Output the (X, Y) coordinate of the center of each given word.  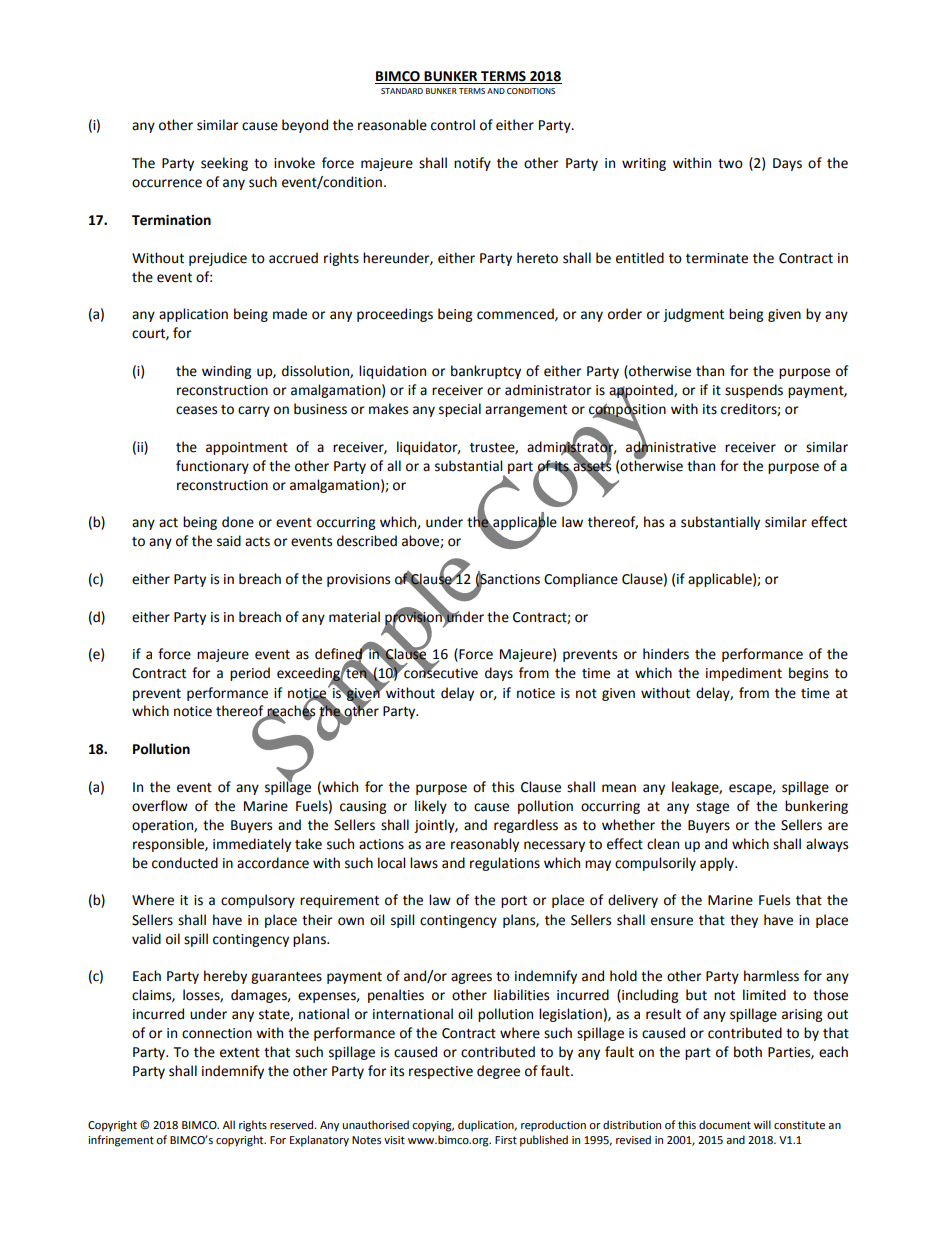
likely (431, 807)
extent (240, 1053)
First (506, 1140)
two (730, 164)
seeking (224, 164)
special (460, 410)
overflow (160, 806)
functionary (212, 467)
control (453, 125)
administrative (671, 446)
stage (712, 808)
